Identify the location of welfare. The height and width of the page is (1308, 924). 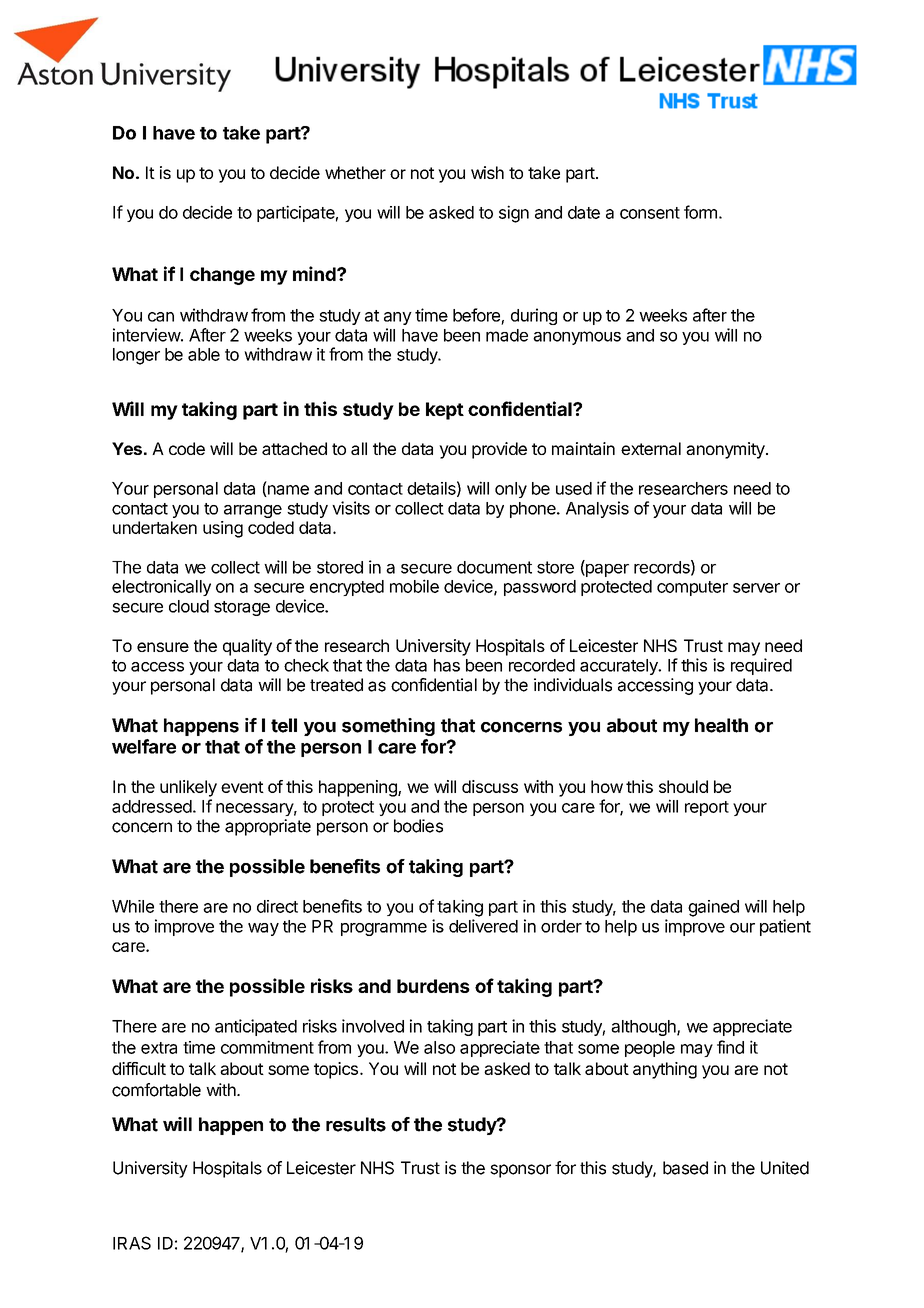
(144, 746).
